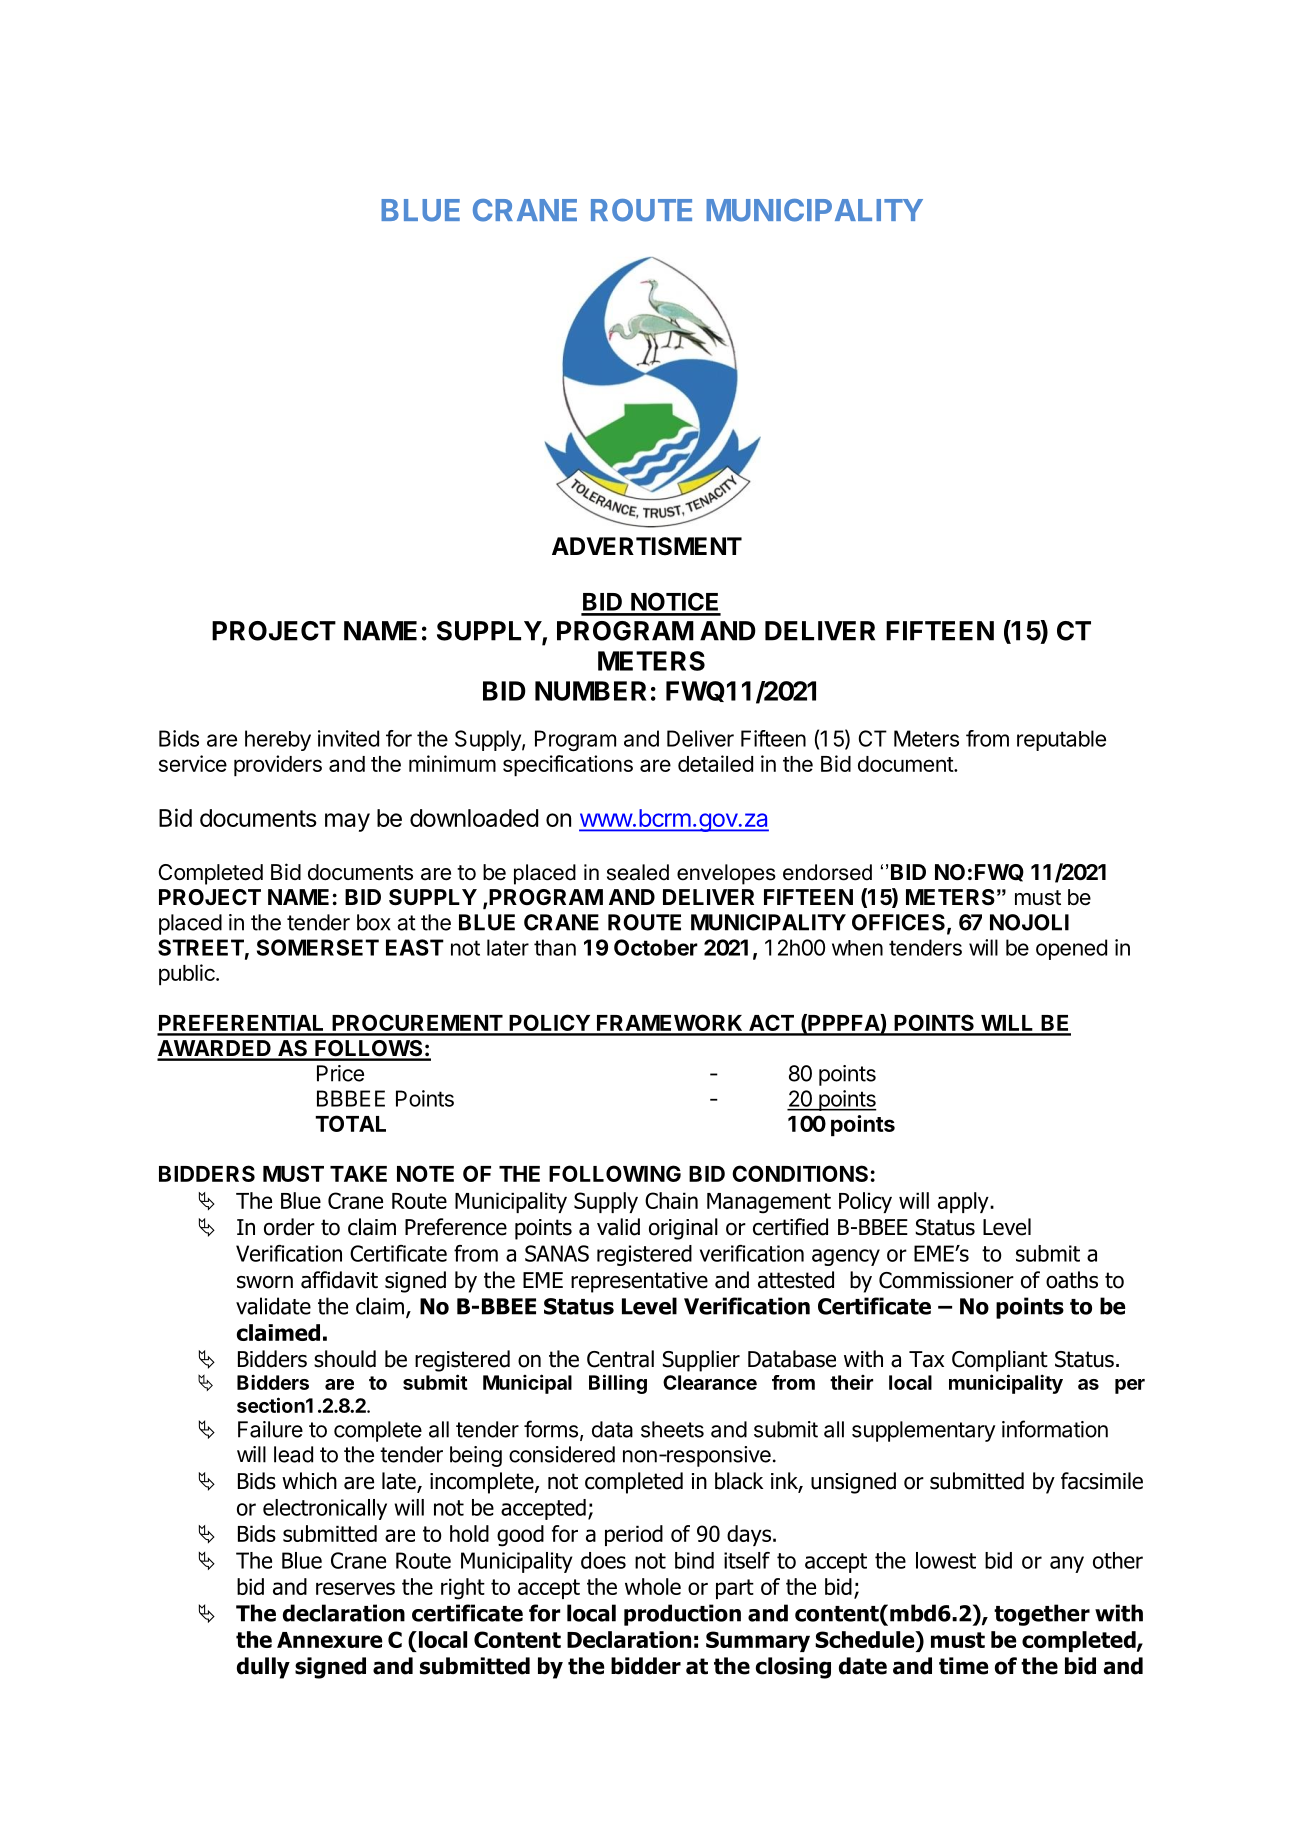  What do you see at coordinates (1061, 740) in the image?
I see `reputable` at bounding box center [1061, 740].
